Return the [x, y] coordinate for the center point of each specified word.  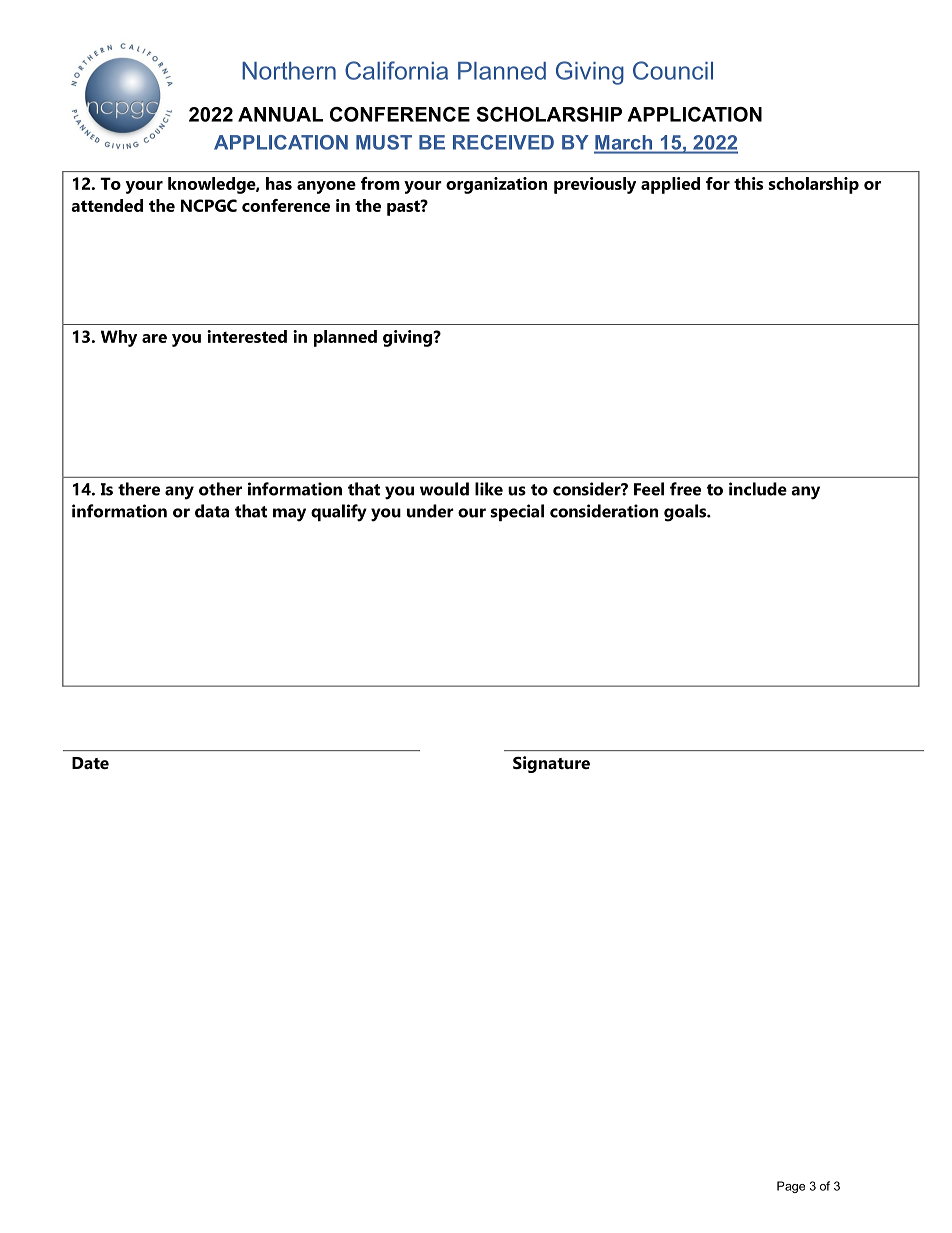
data [212, 511]
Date [90, 763]
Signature [551, 764]
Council [673, 70]
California [396, 70]
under [430, 511]
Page [791, 1187]
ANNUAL [280, 114]
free [685, 489]
